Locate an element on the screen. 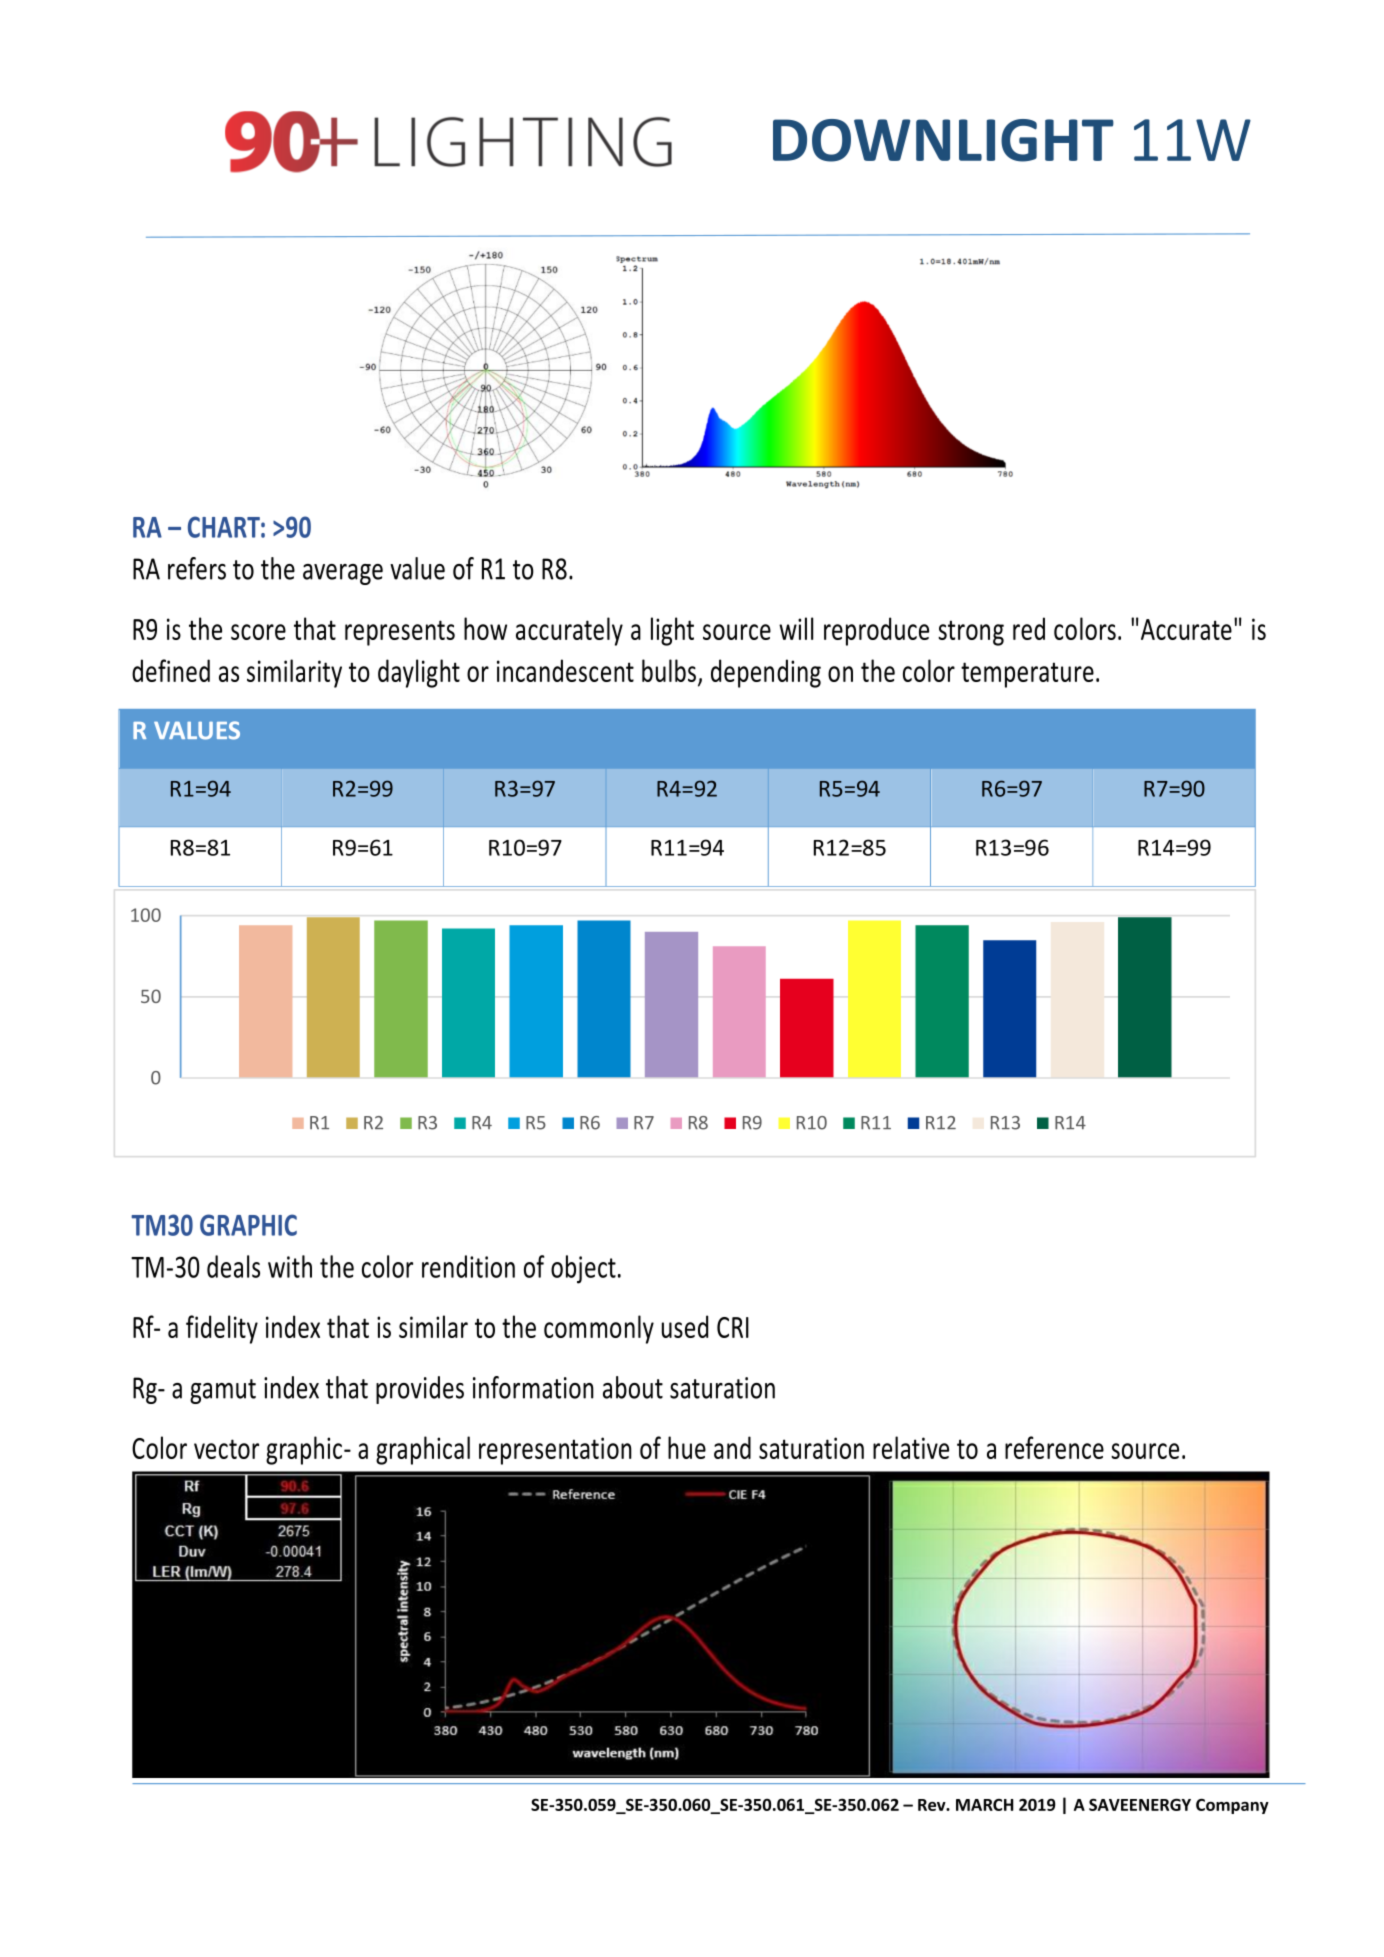 The image size is (1384, 1957). score is located at coordinates (258, 632).
